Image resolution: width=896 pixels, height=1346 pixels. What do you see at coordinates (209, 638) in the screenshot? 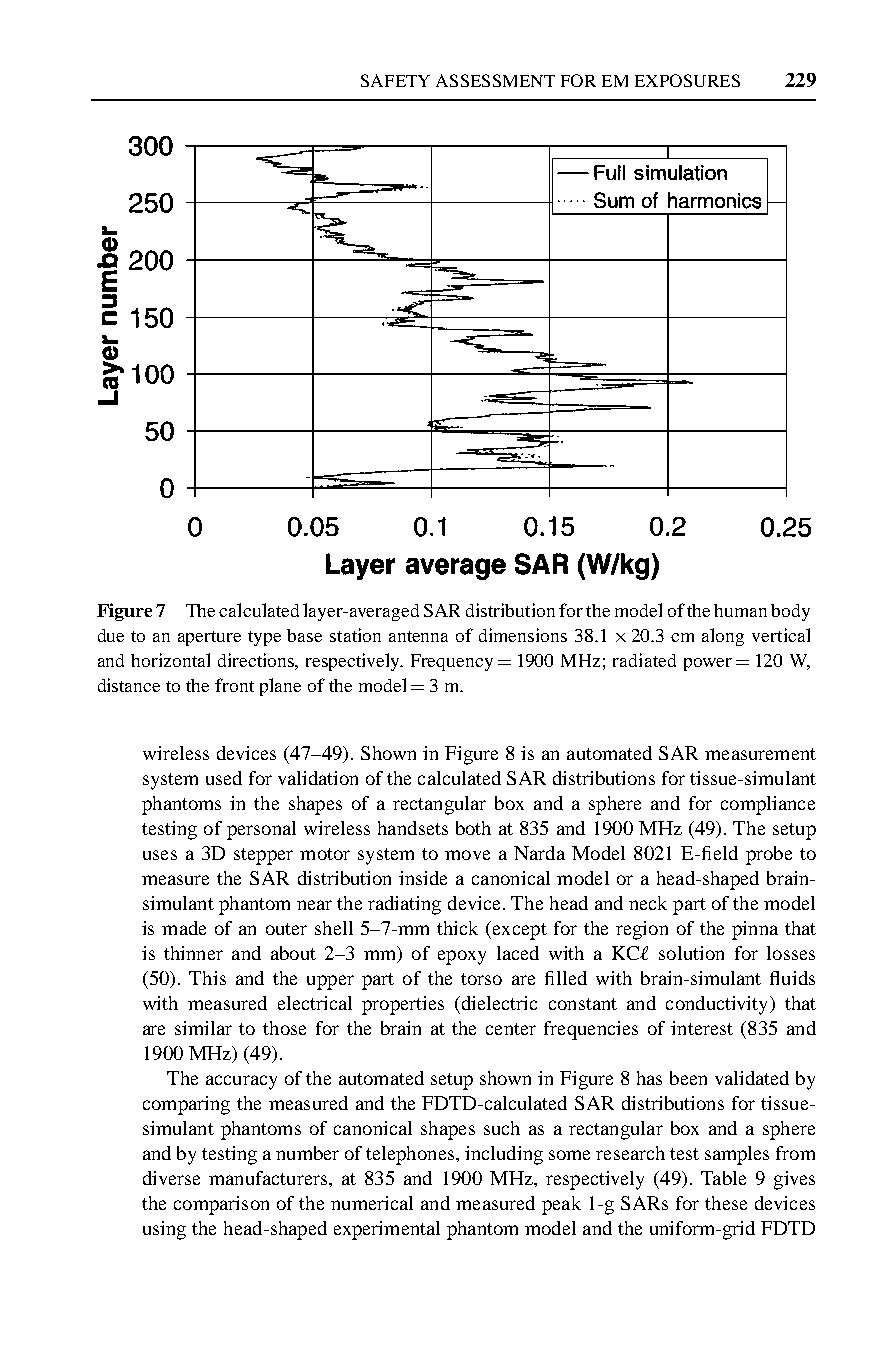
I see `aperture` at bounding box center [209, 638].
